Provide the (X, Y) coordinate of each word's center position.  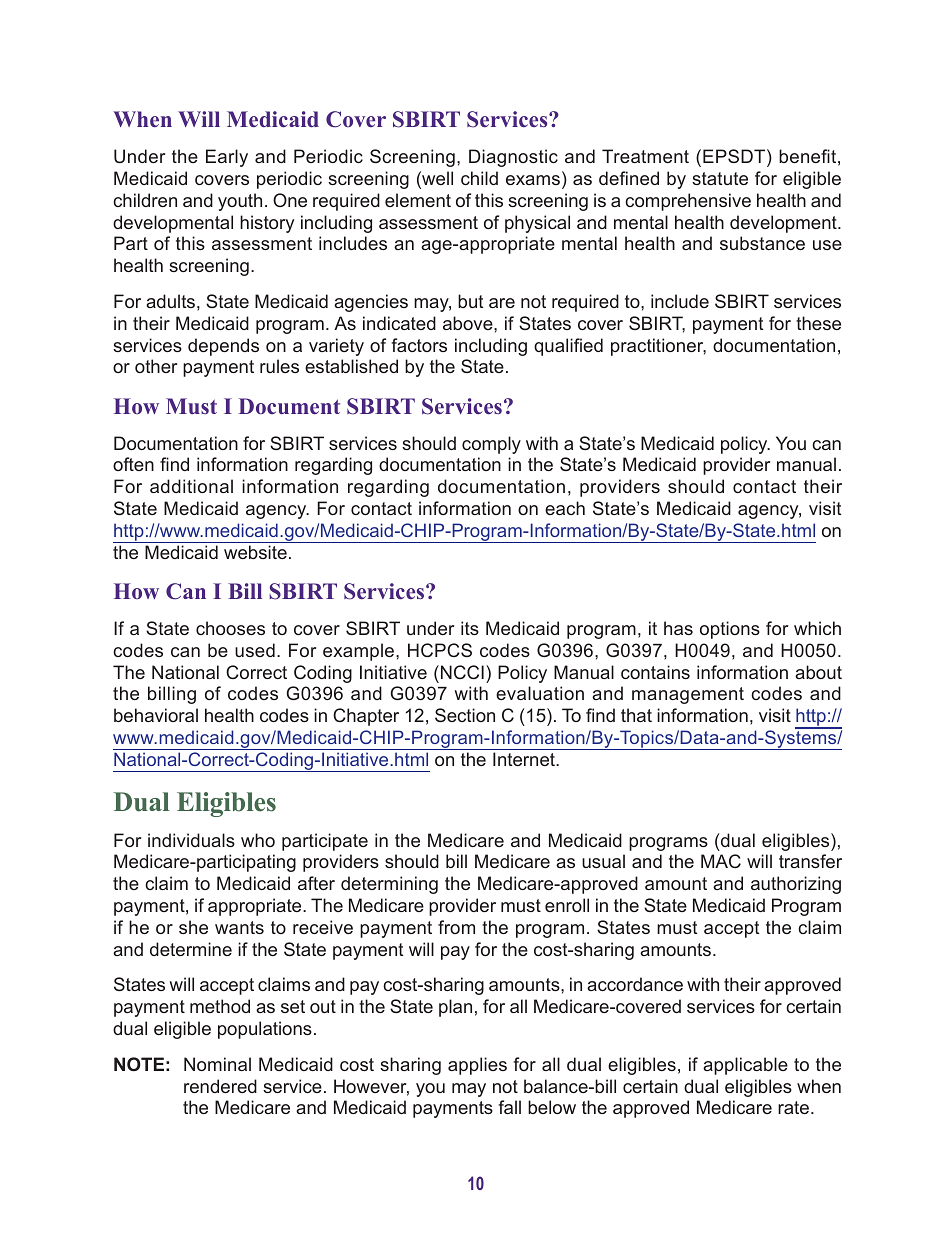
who (258, 840)
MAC (721, 861)
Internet (525, 759)
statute (720, 178)
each (565, 508)
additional (191, 486)
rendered (220, 1086)
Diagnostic (513, 158)
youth (240, 202)
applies (477, 1066)
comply (491, 445)
